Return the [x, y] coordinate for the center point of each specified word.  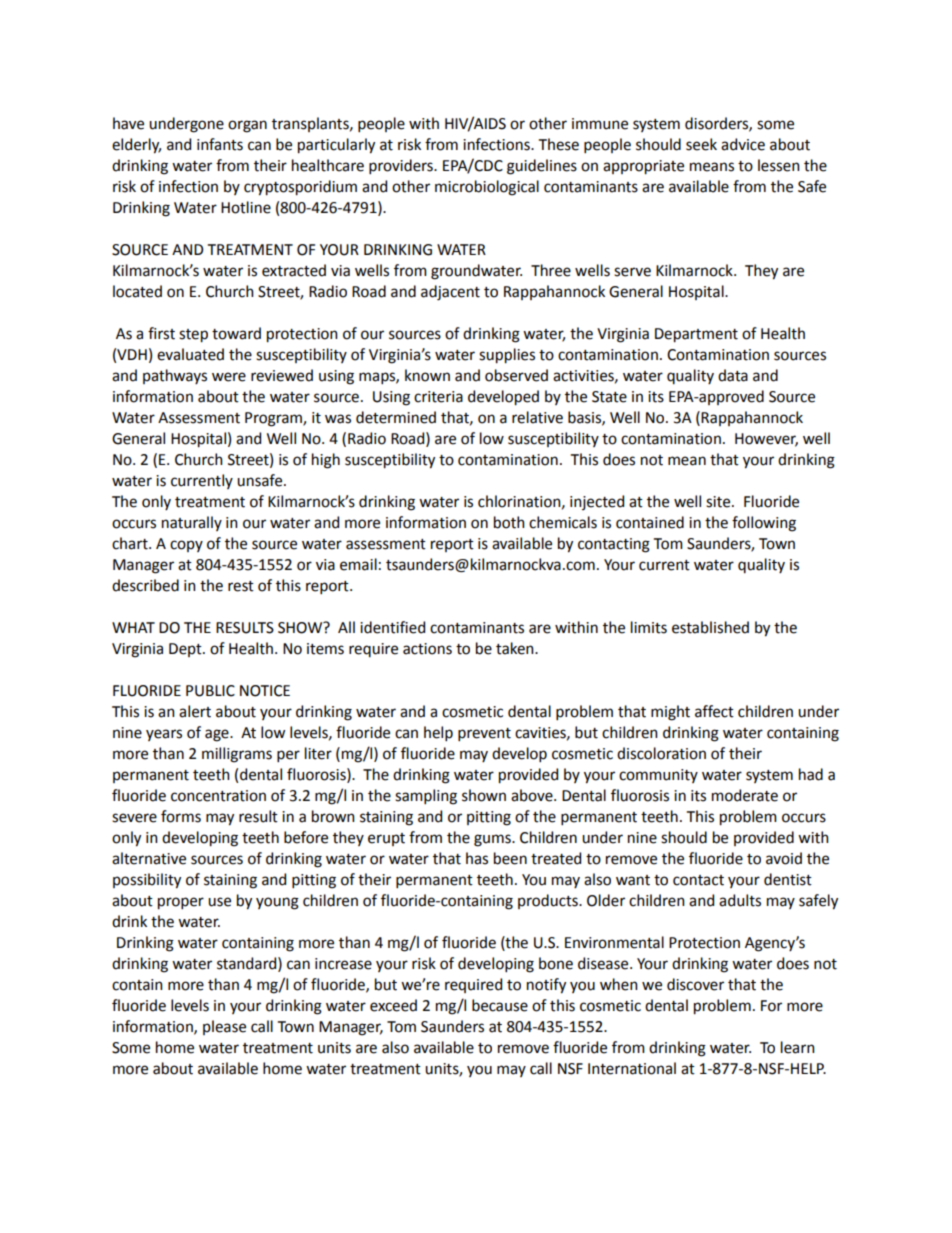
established [710, 627]
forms [181, 816]
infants [220, 144]
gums [493, 840]
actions [427, 649]
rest [241, 586]
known [427, 375]
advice [743, 144]
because [500, 1005]
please [224, 1027]
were [229, 377]
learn [798, 1047]
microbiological [487, 188]
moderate [745, 795]
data [733, 375]
